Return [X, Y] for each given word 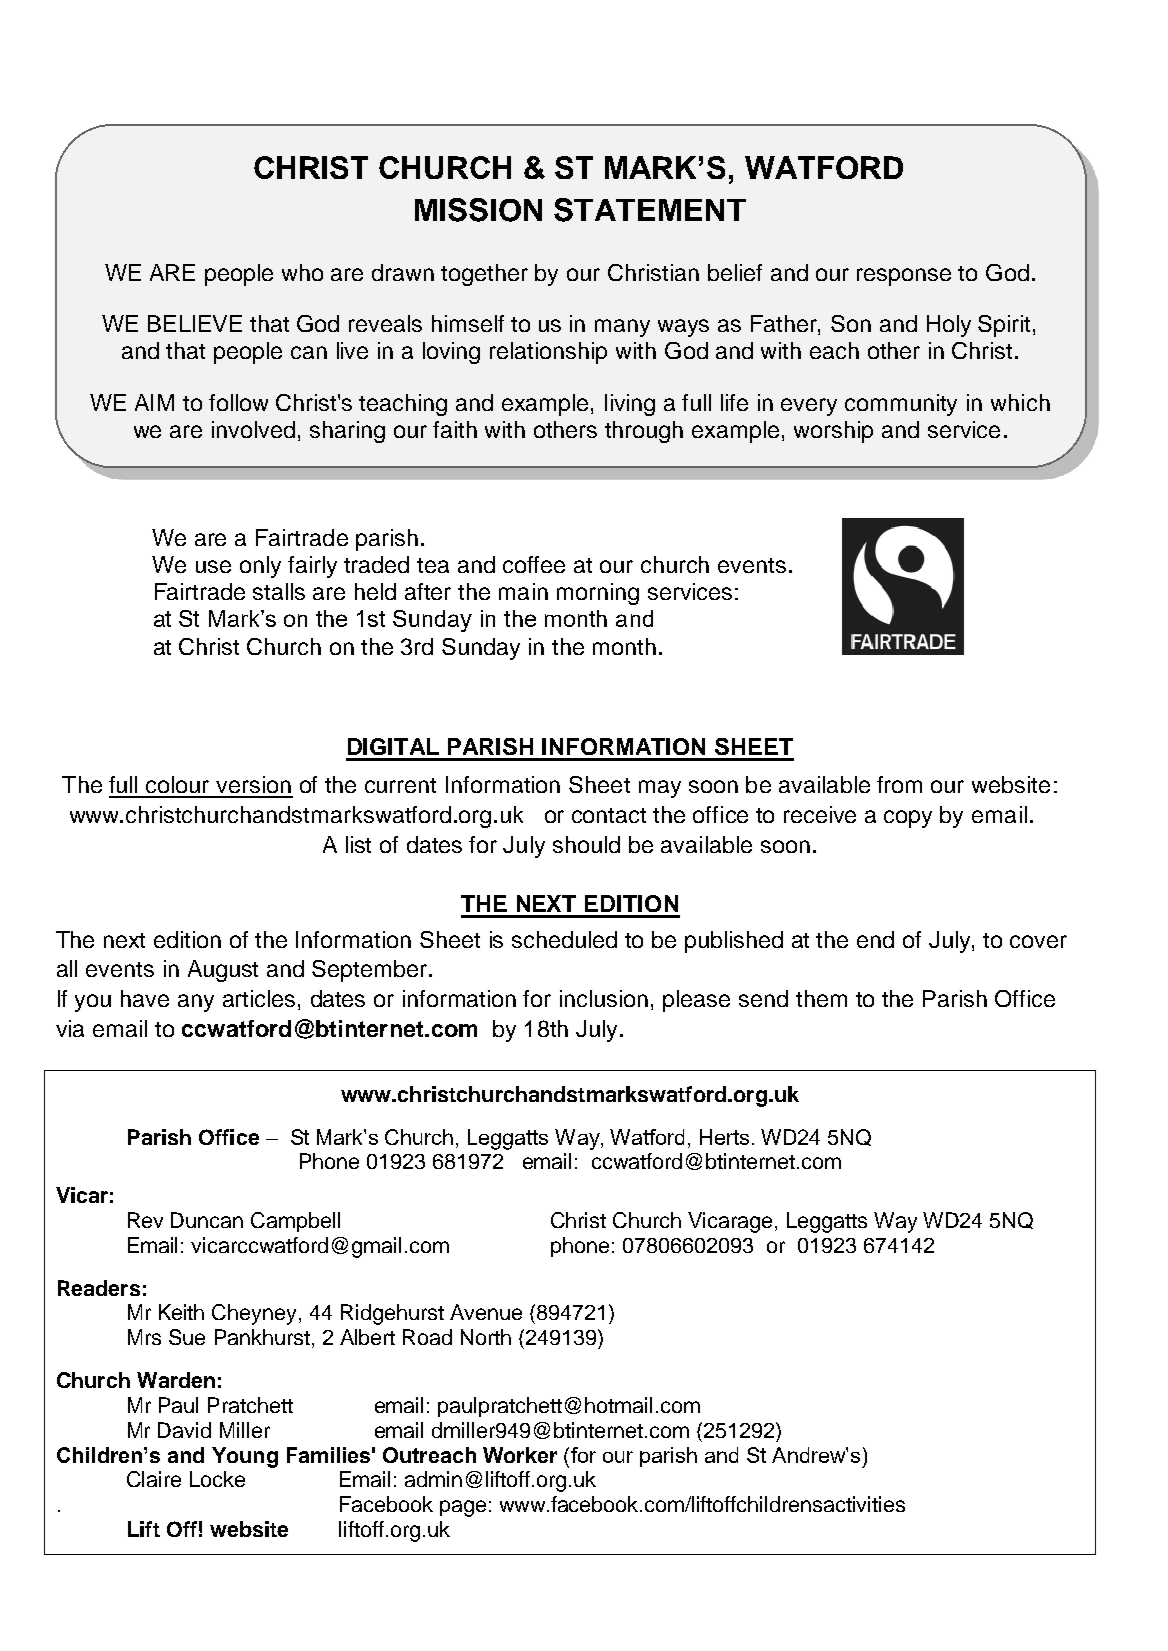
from [899, 784]
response [904, 277]
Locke [217, 1479]
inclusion [604, 998]
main [523, 591]
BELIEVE [195, 323]
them [821, 998]
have [145, 998]
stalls [279, 591]
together [484, 275]
